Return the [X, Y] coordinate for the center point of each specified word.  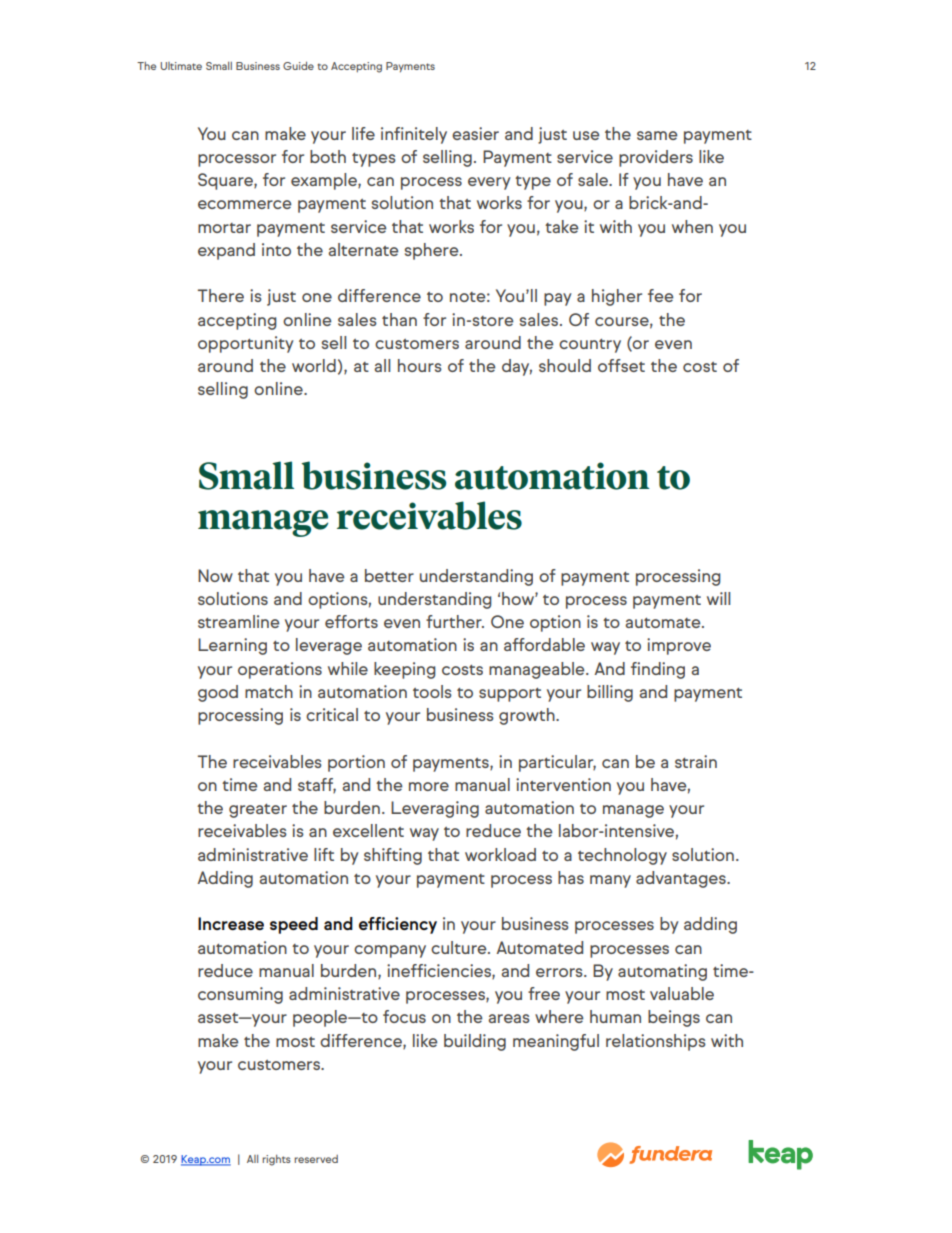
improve [679, 646]
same [657, 135]
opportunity [246, 344]
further [455, 621]
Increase [231, 923]
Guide [298, 66]
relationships [656, 1042]
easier [475, 133]
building [475, 1042]
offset [621, 365]
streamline [239, 621]
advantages [682, 879]
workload [500, 854]
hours [420, 365]
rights [276, 1160]
